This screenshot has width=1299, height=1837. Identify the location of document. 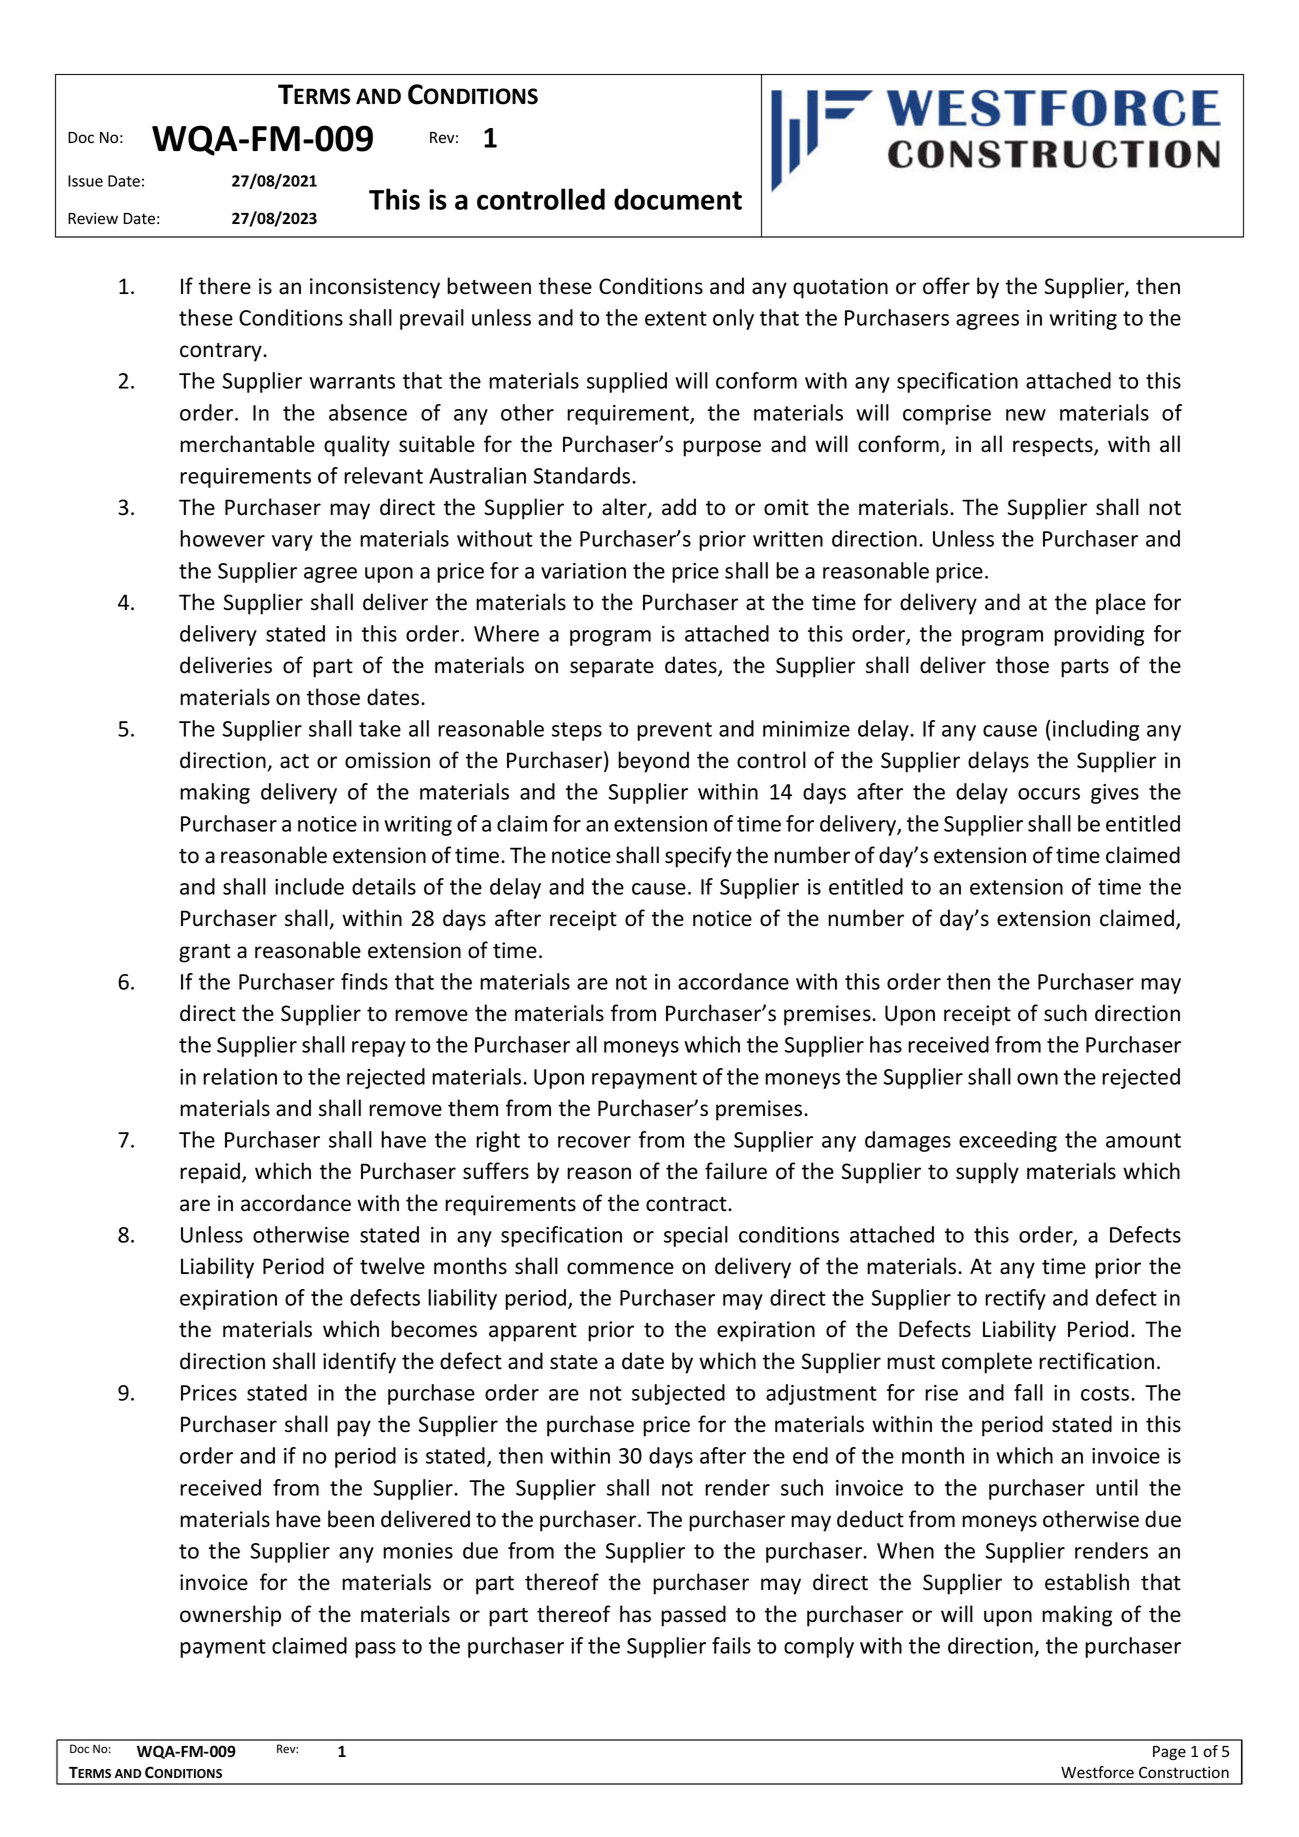
(678, 199).
